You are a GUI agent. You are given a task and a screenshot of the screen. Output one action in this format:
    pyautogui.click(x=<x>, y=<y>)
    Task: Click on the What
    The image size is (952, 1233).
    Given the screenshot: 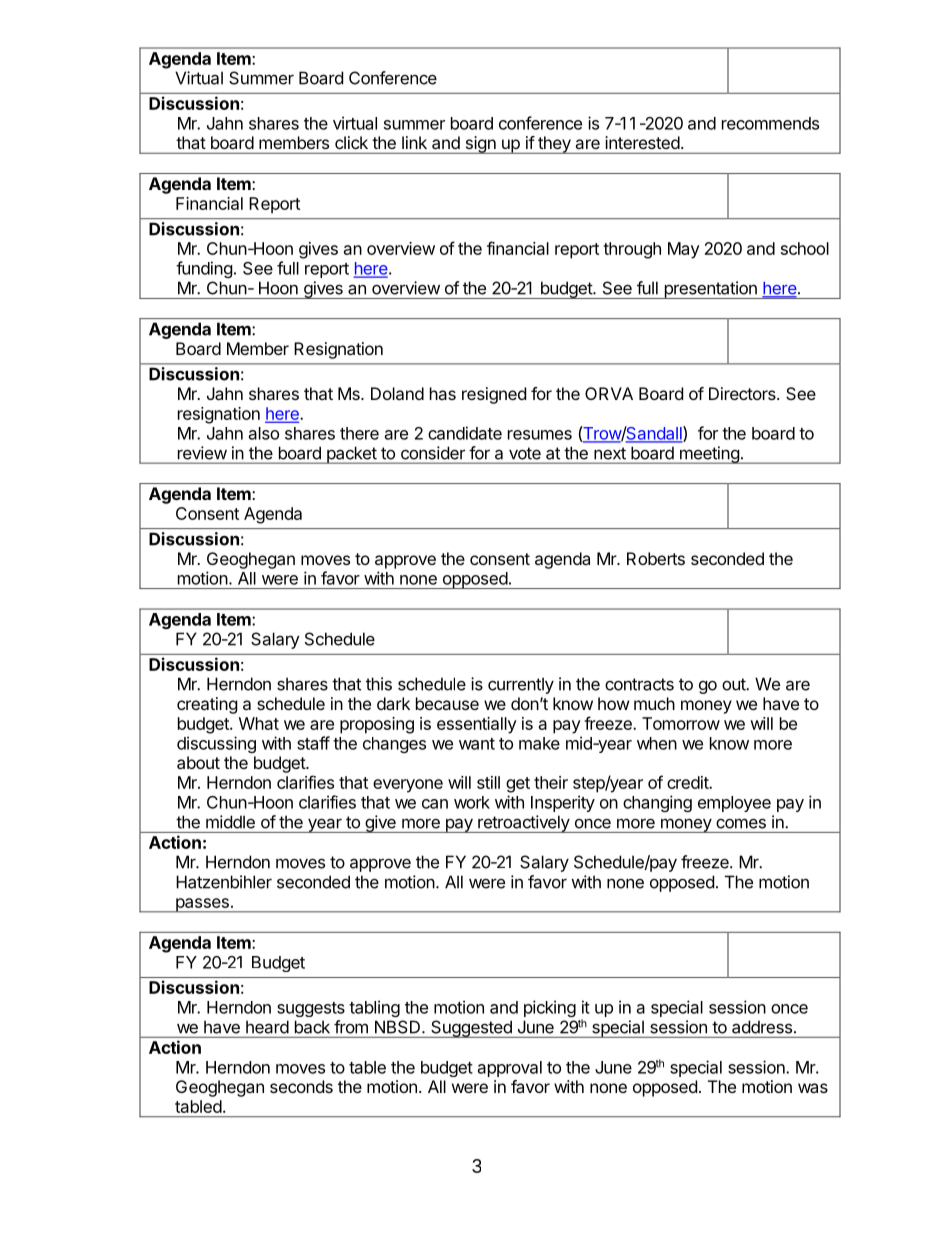 What is the action you would take?
    pyautogui.click(x=259, y=723)
